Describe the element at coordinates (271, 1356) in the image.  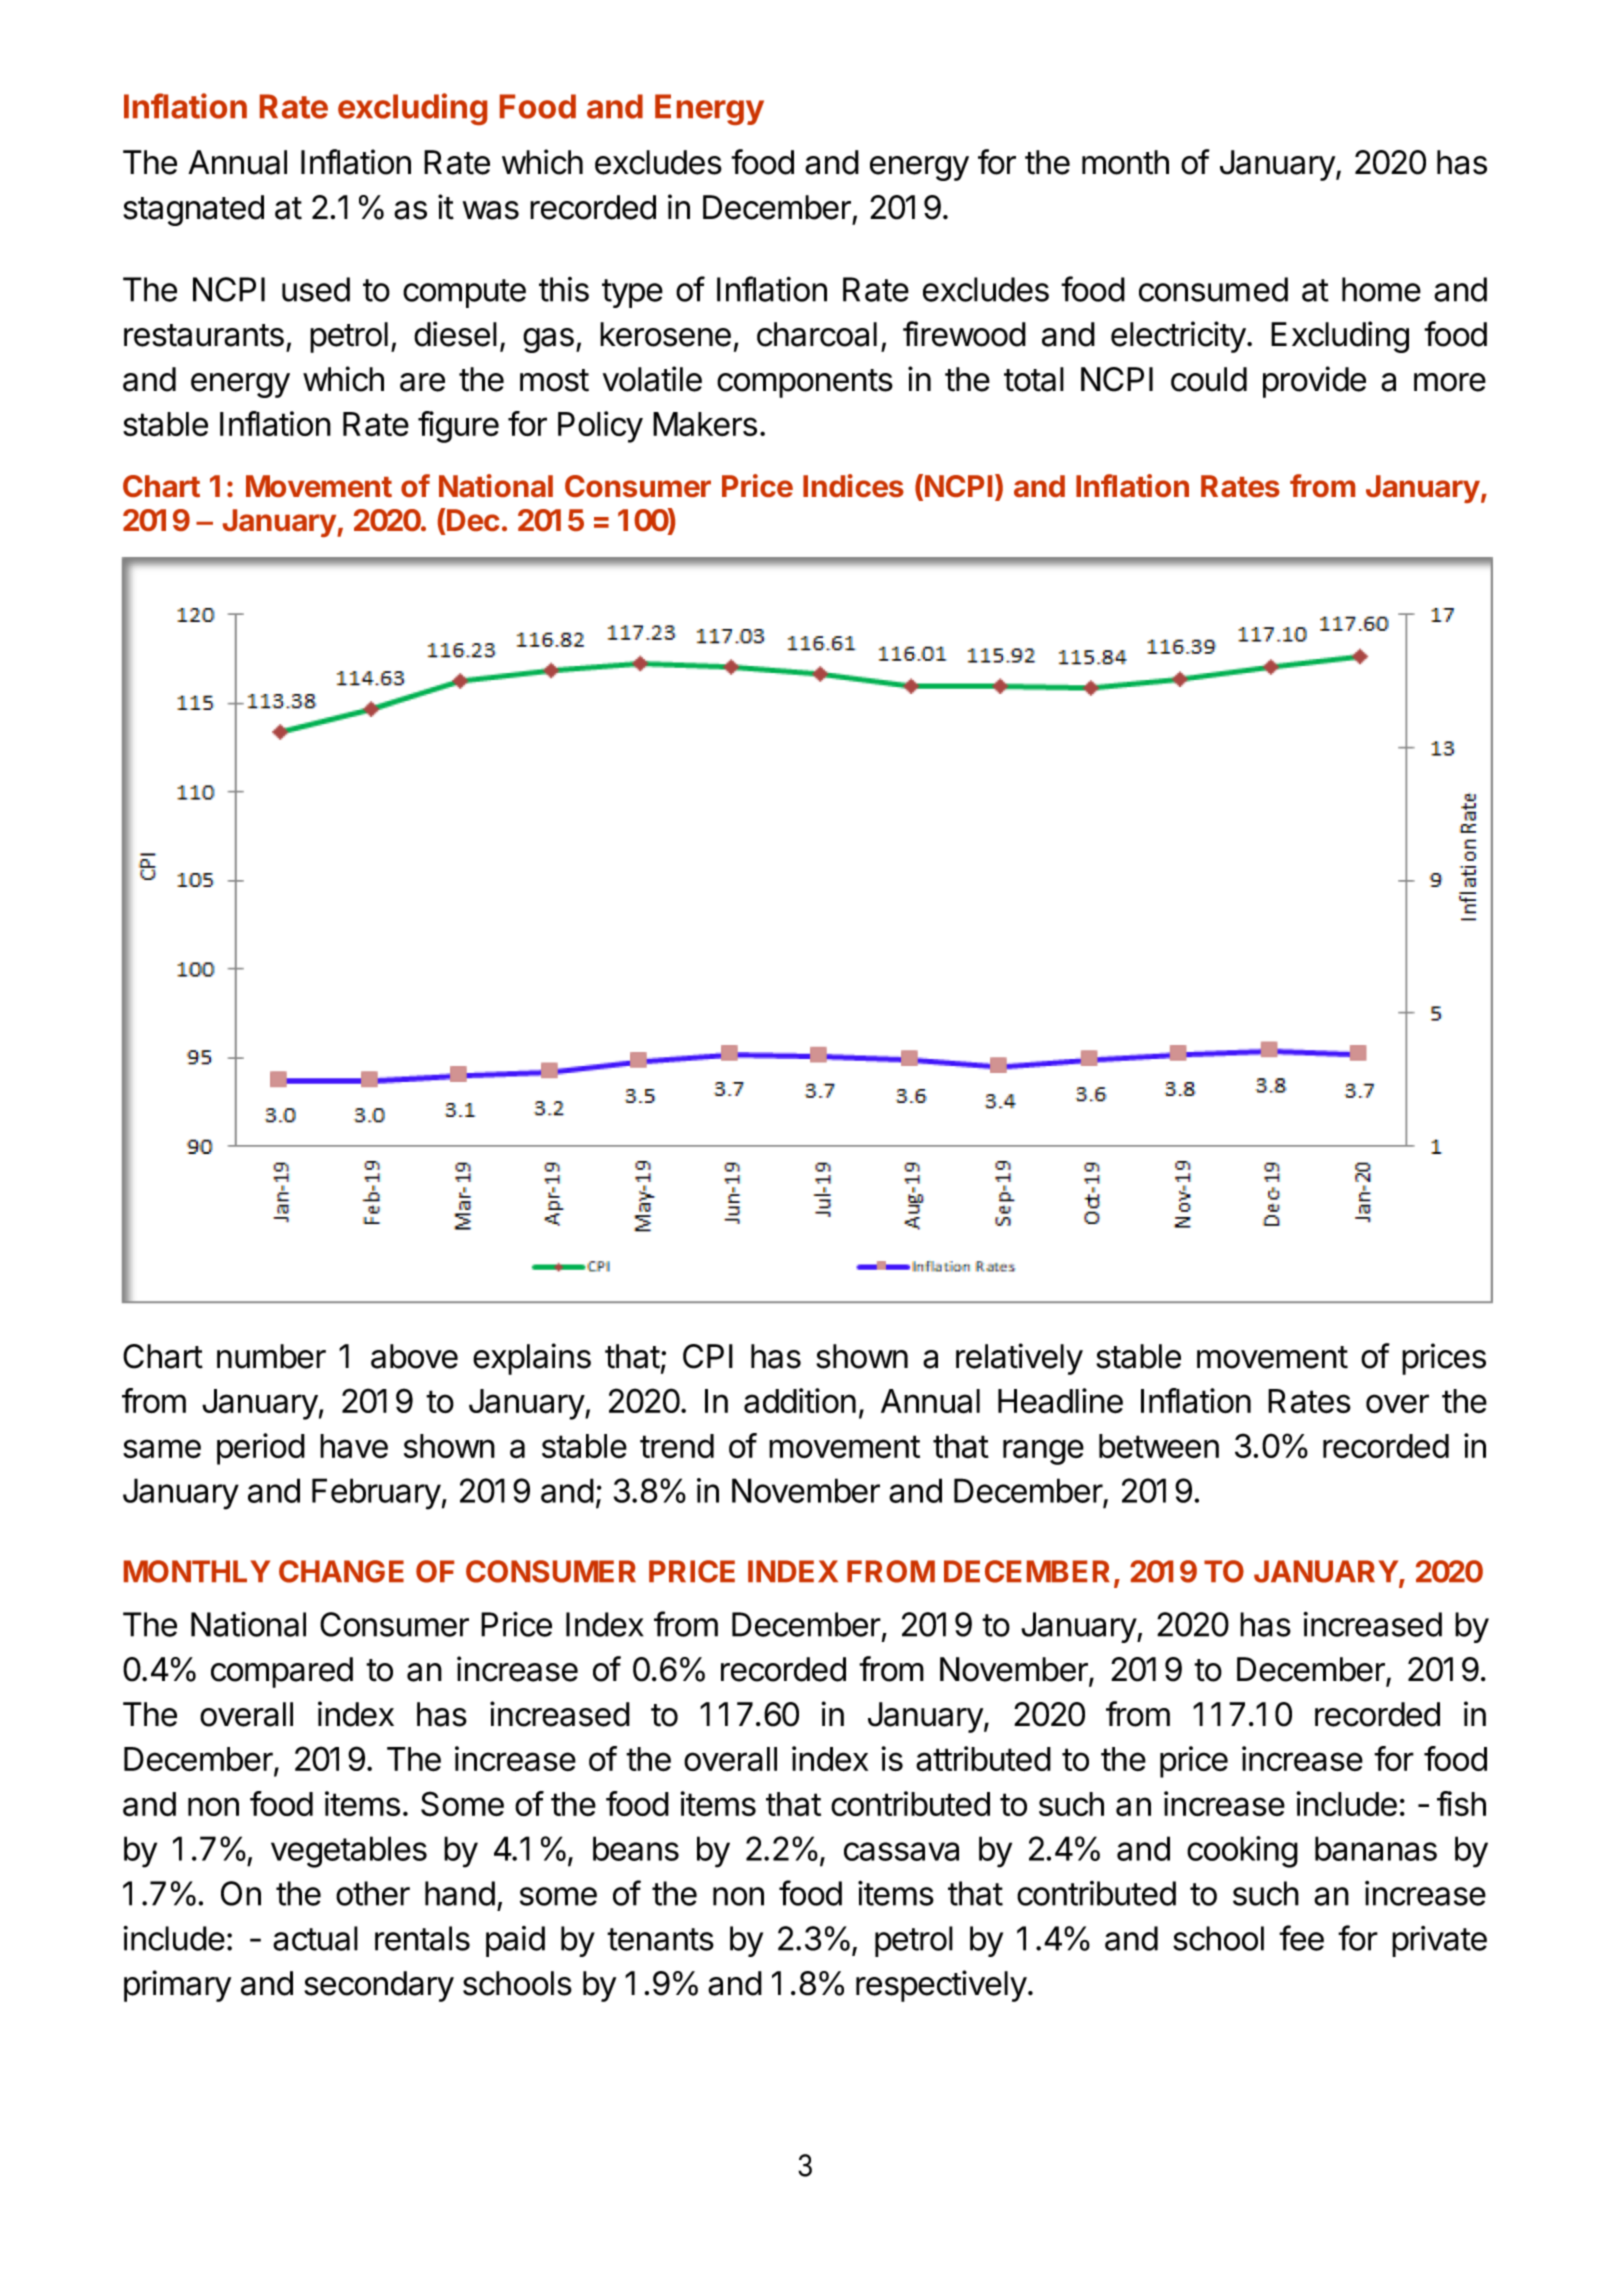
I see `number` at that location.
